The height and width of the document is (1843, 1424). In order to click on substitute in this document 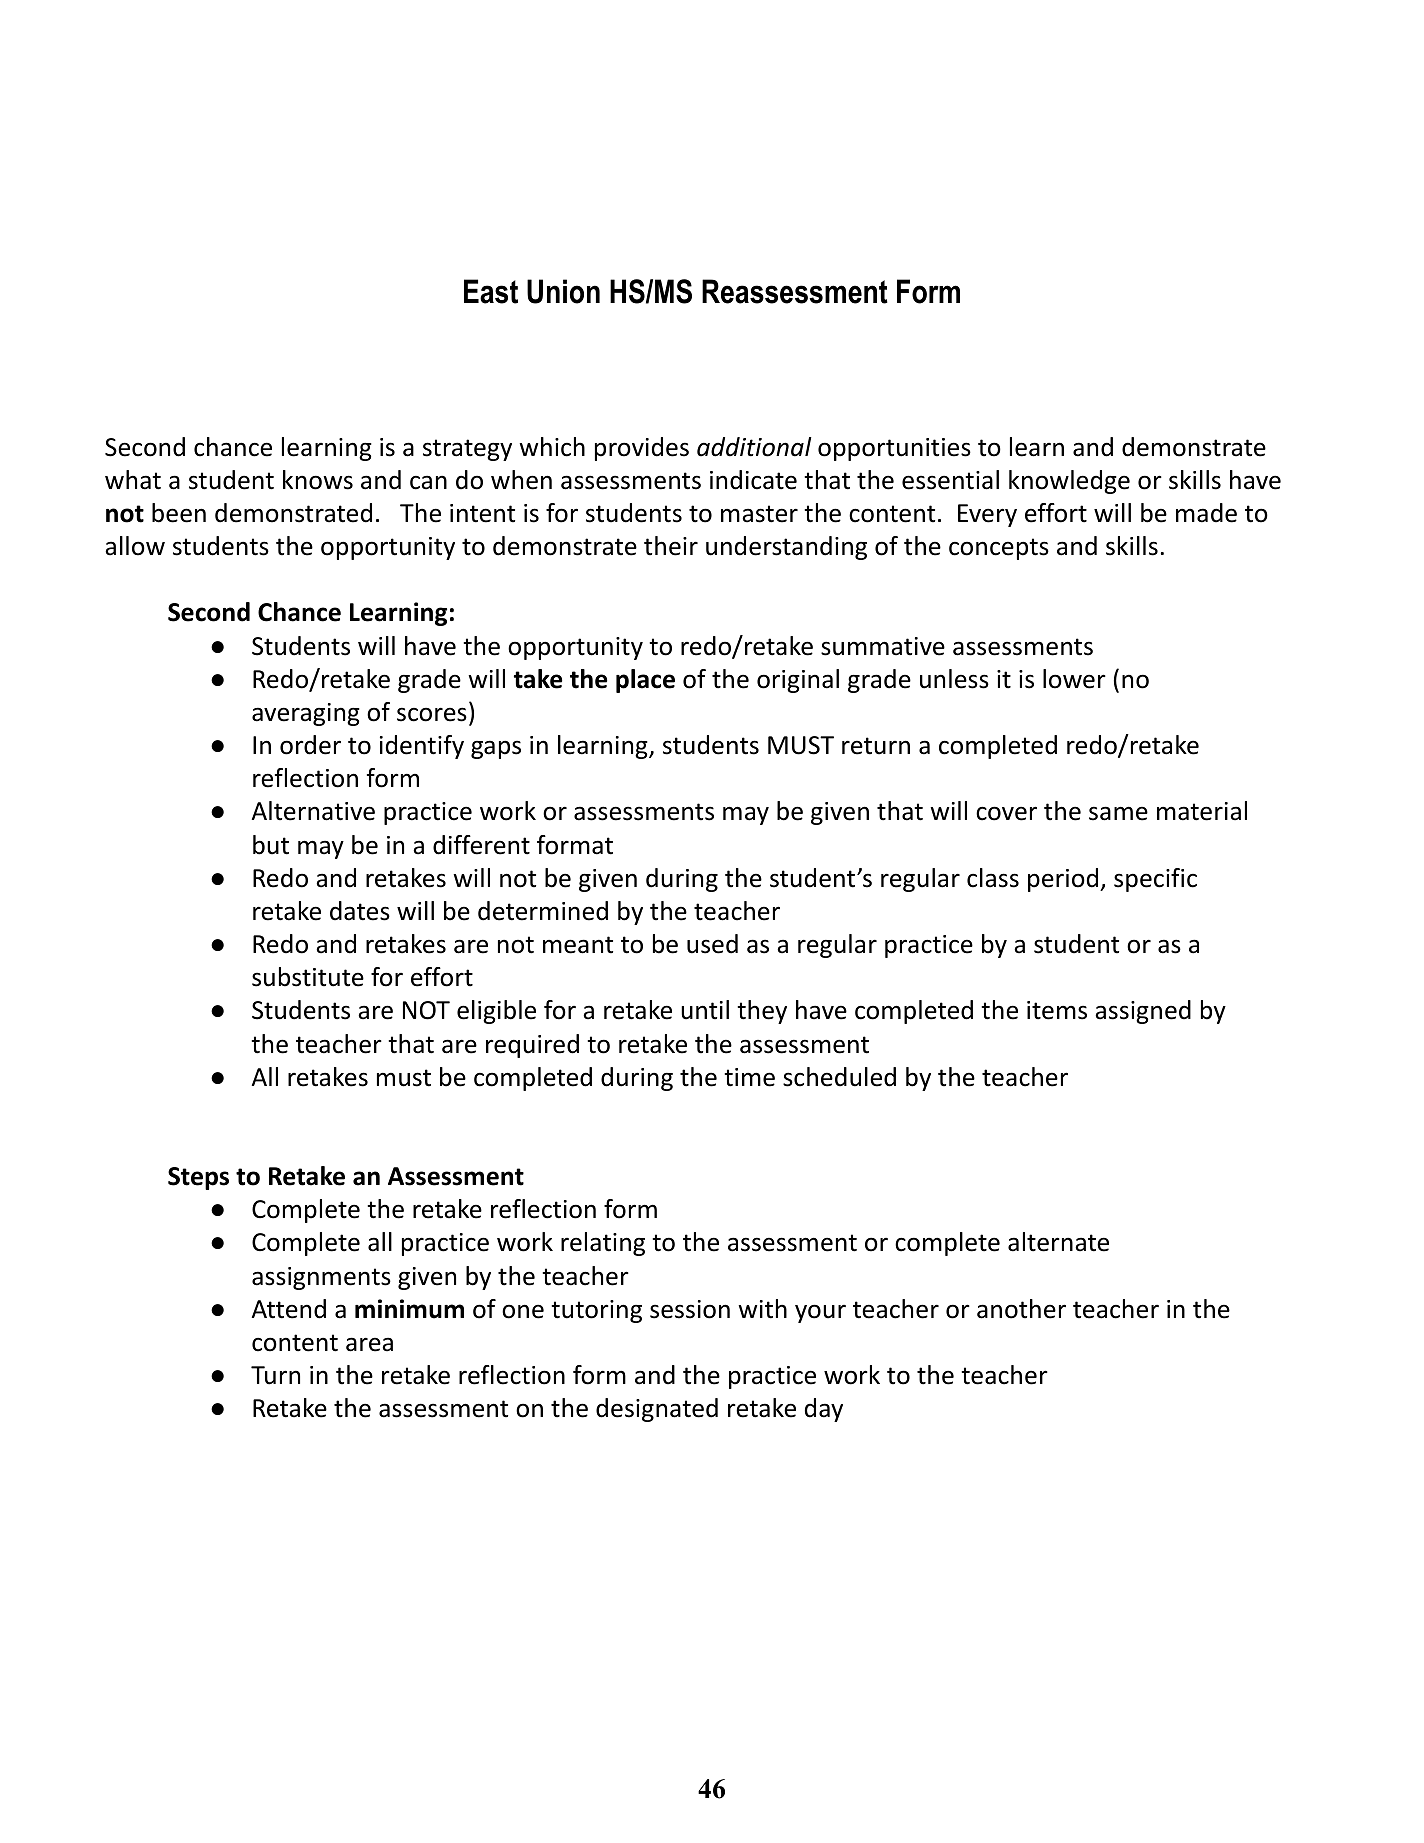, I will do `click(308, 977)`.
